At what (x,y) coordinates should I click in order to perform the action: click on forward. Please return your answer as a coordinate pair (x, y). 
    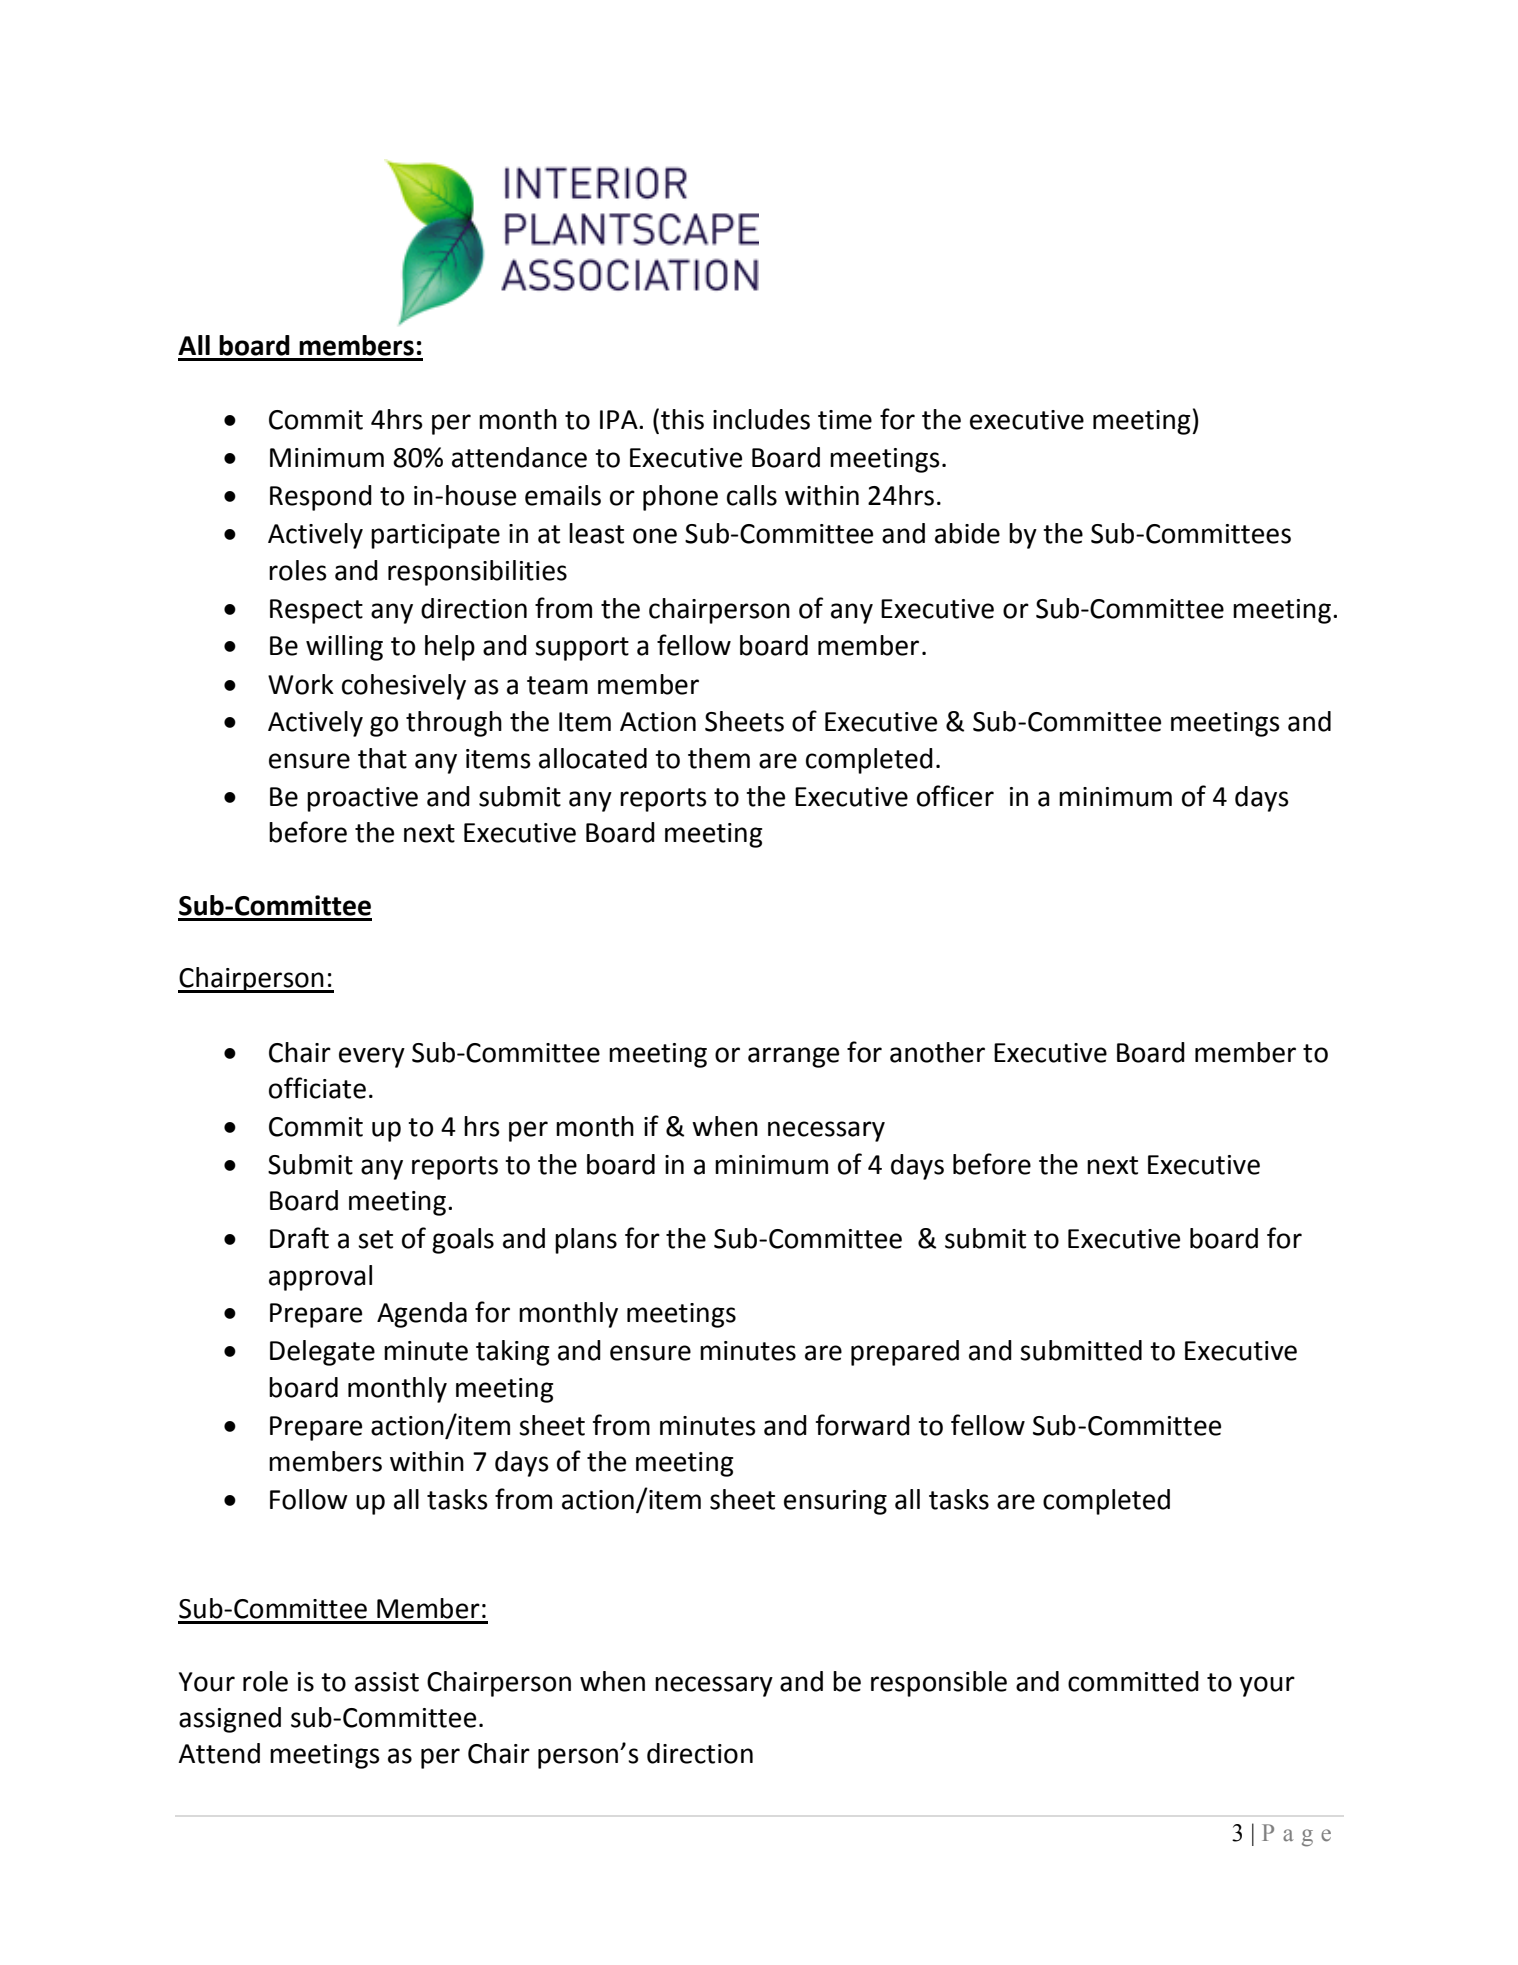
    Looking at the image, I should click on (863, 1425).
